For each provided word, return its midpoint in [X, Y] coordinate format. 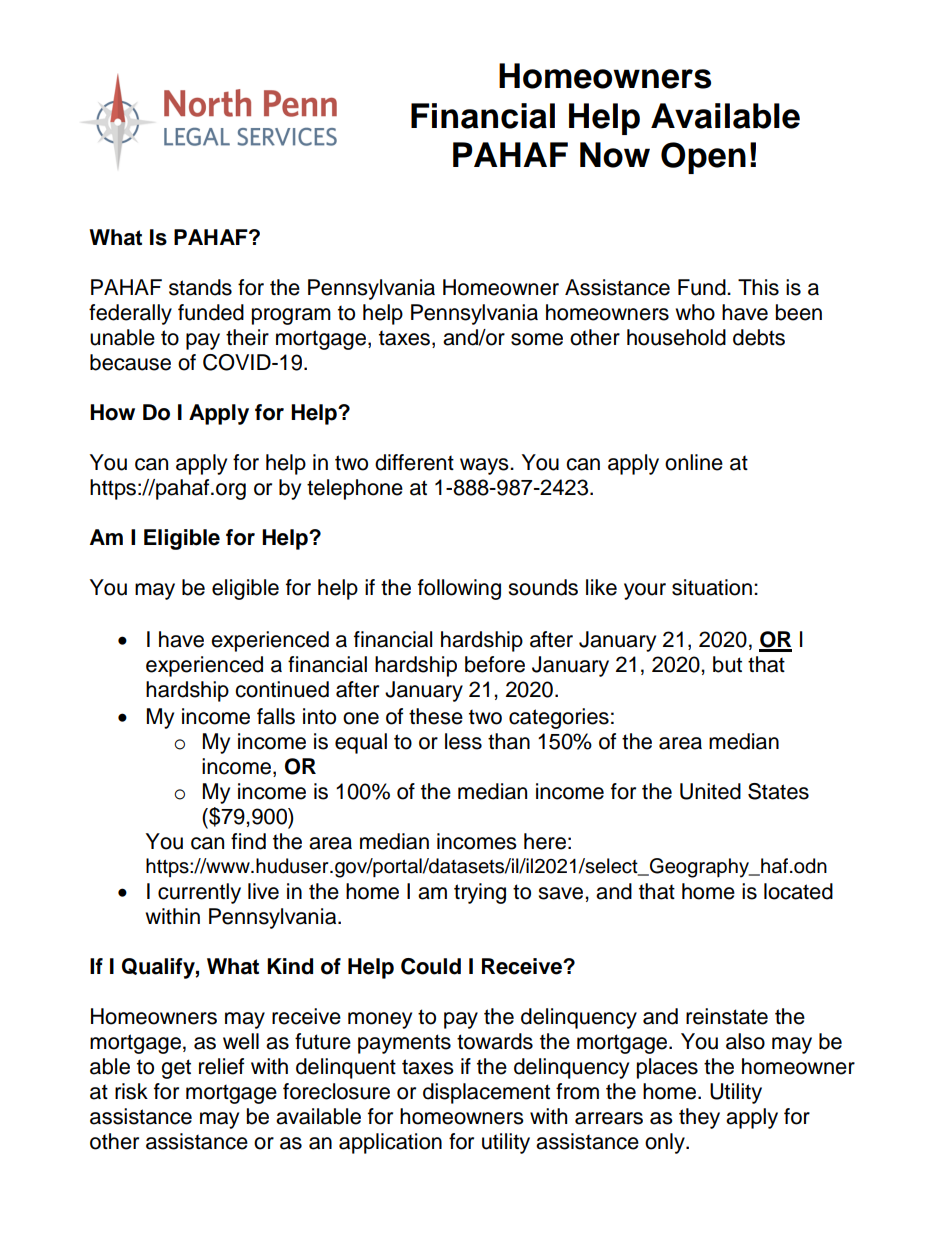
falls [276, 716]
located [798, 891]
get [176, 1069]
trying [480, 893]
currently [199, 893]
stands [200, 287]
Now [615, 155]
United [710, 791]
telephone [355, 489]
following [459, 589]
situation [712, 587]
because [130, 362]
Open [703, 158]
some [537, 339]
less [463, 741]
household [676, 337]
